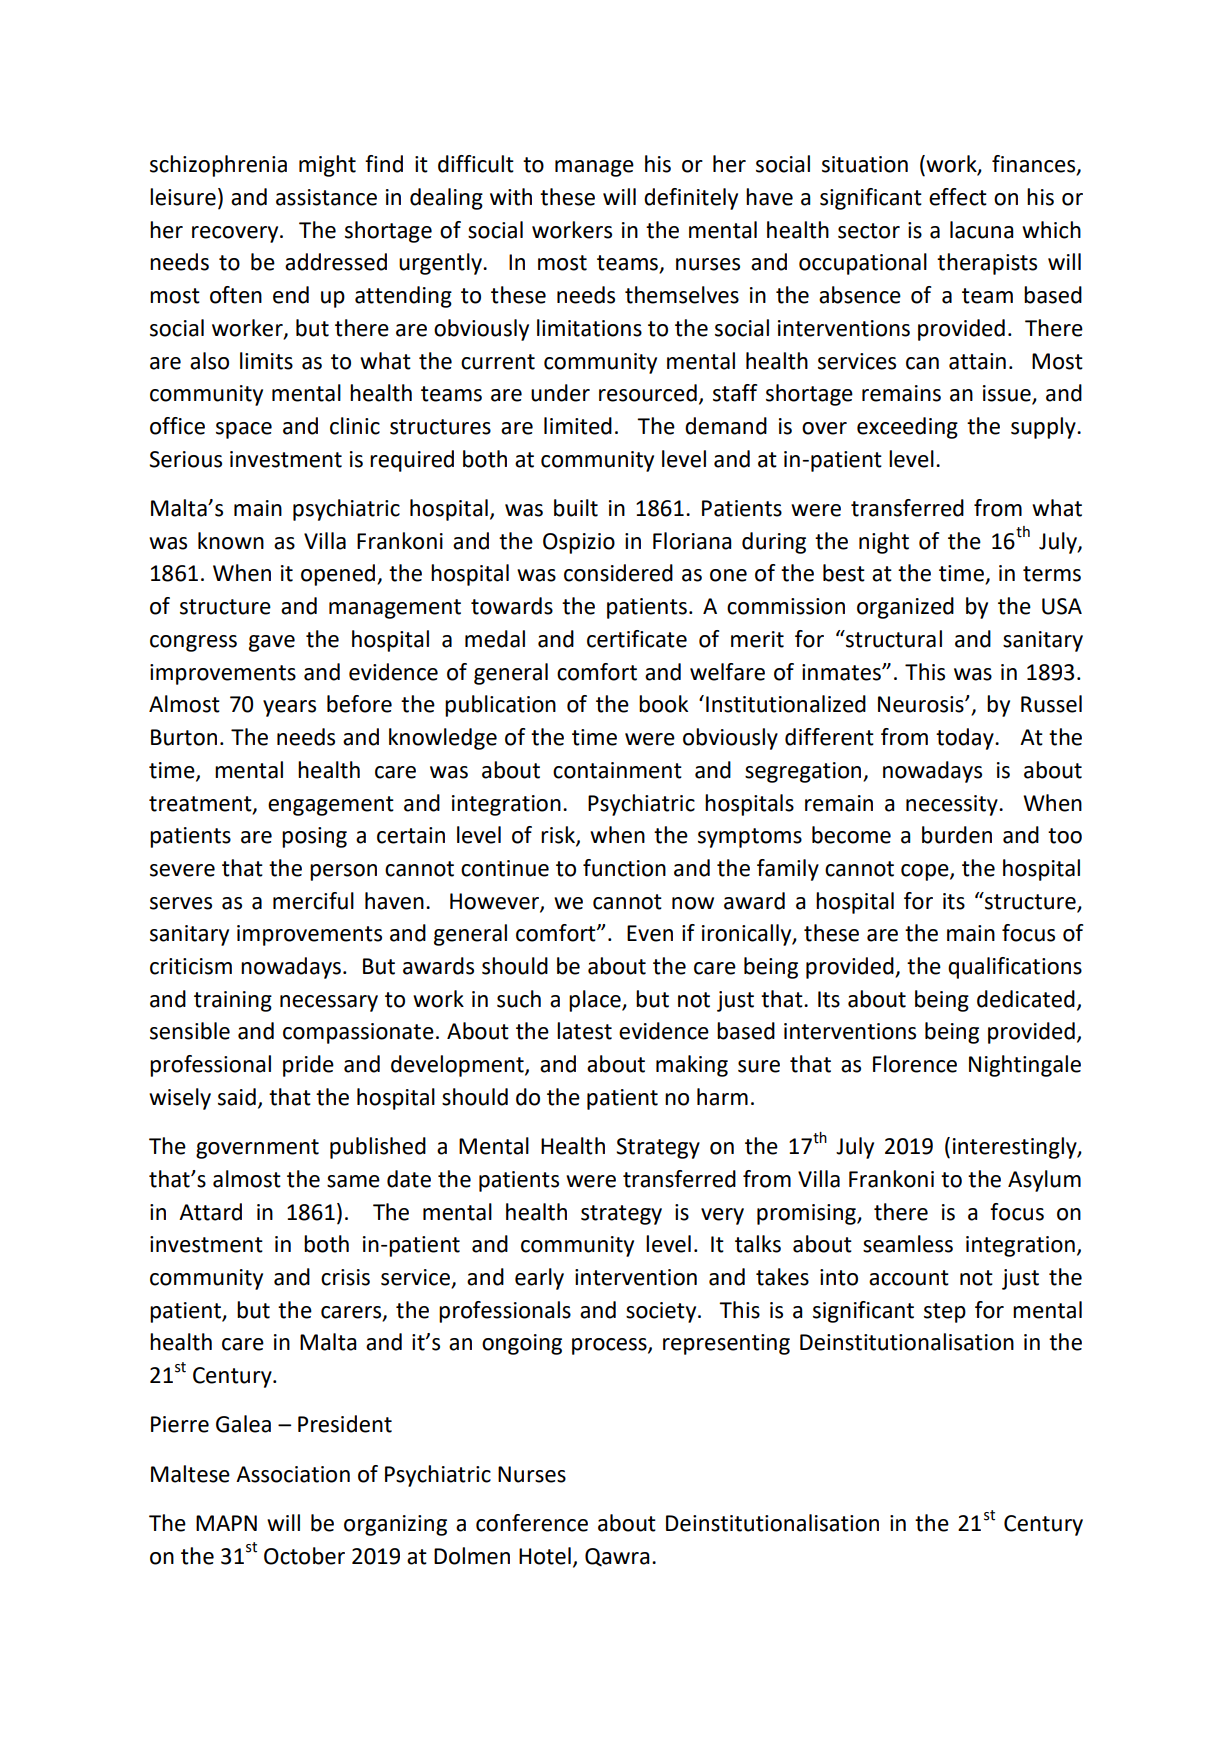 The image size is (1232, 1742). I want to click on considered, so click(618, 573).
